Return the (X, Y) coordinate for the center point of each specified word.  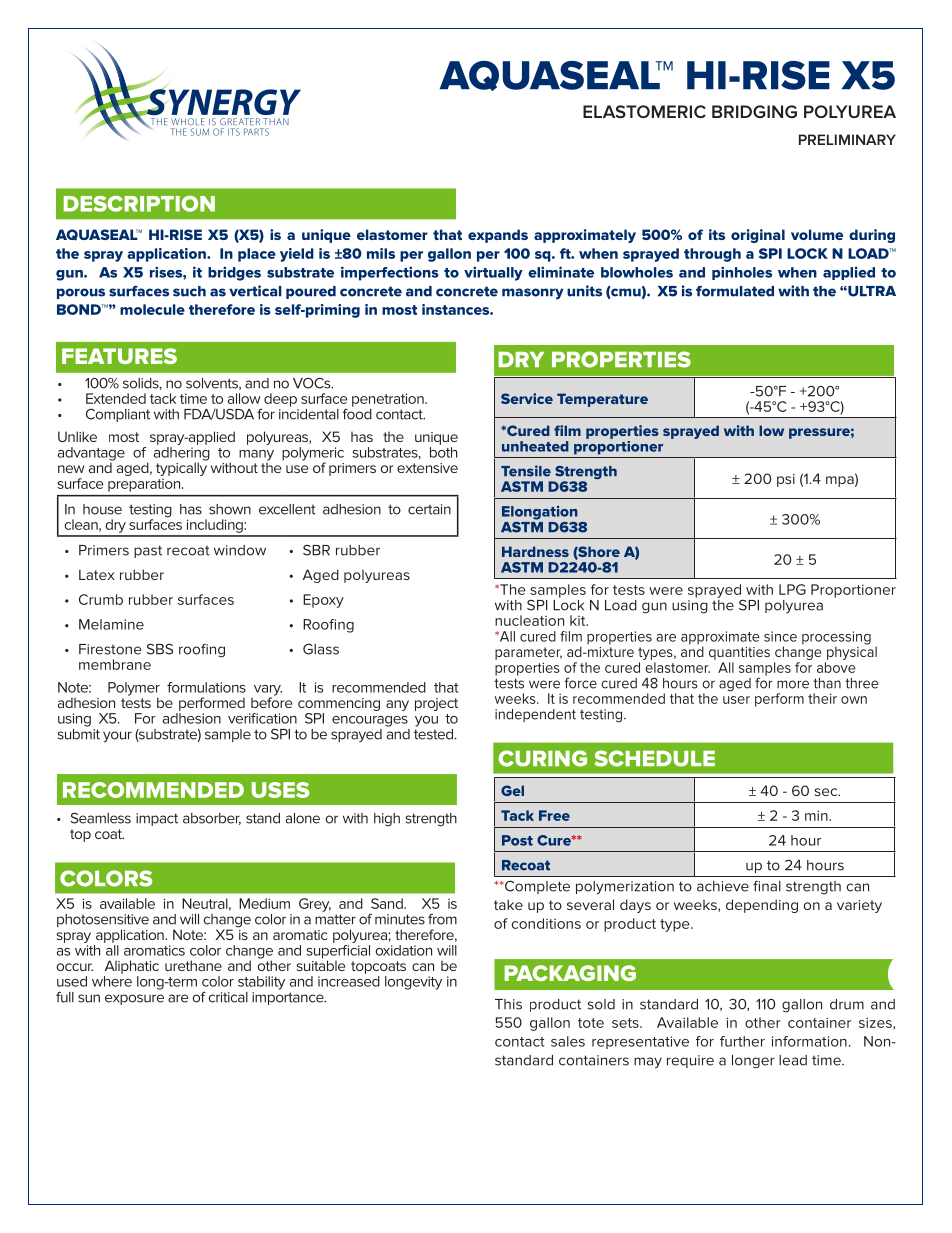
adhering (182, 455)
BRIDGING (754, 111)
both (443, 452)
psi (786, 480)
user (736, 700)
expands (498, 236)
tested (435, 733)
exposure (134, 999)
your (117, 737)
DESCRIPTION (139, 204)
